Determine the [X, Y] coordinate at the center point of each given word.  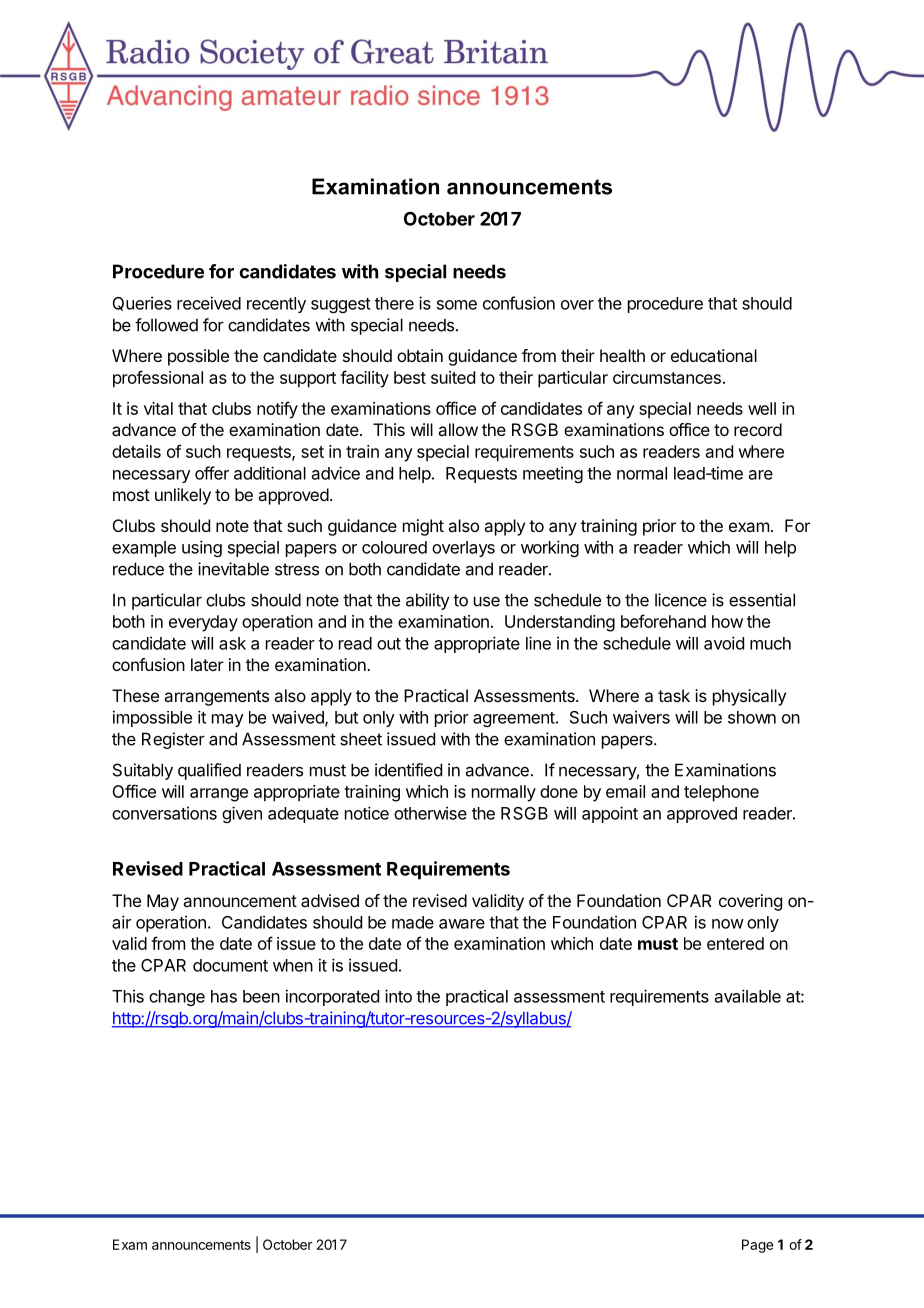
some [457, 305]
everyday [203, 623]
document [230, 965]
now [728, 924]
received [209, 303]
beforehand [663, 621]
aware [462, 924]
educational [714, 355]
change [177, 998]
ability [428, 601]
